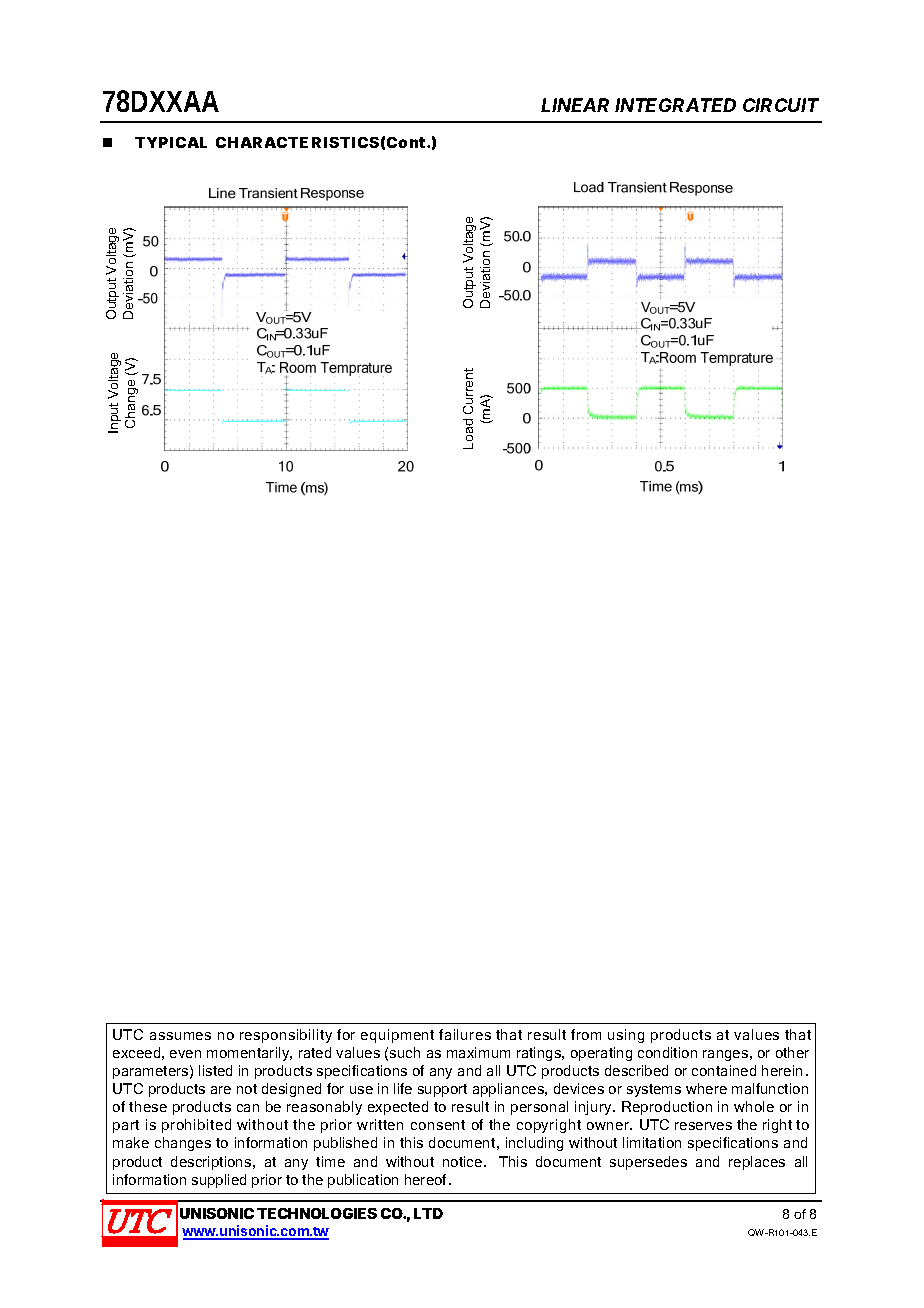  I want to click on replaces, so click(757, 1163).
